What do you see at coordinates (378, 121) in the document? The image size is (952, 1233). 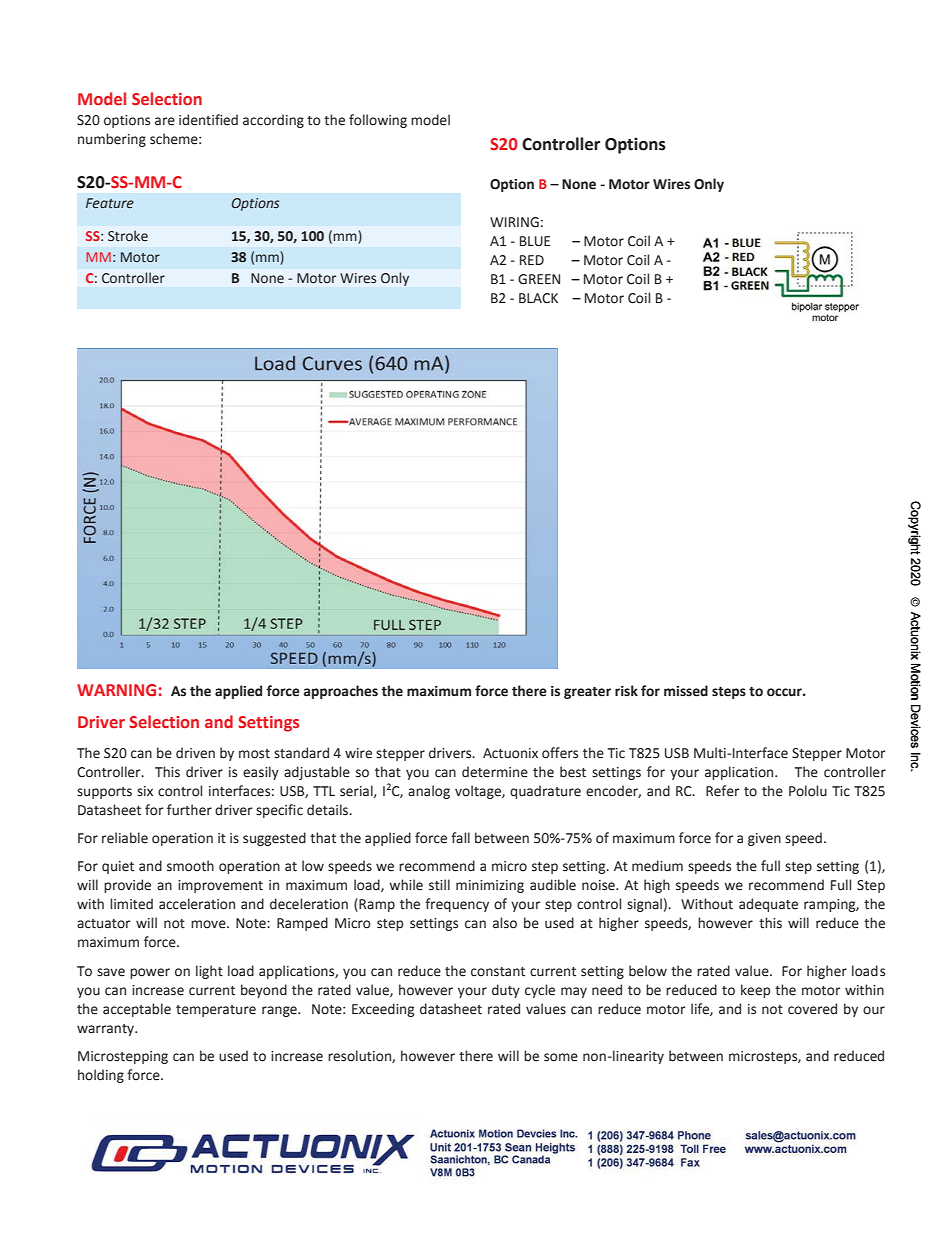 I see `following` at bounding box center [378, 121].
